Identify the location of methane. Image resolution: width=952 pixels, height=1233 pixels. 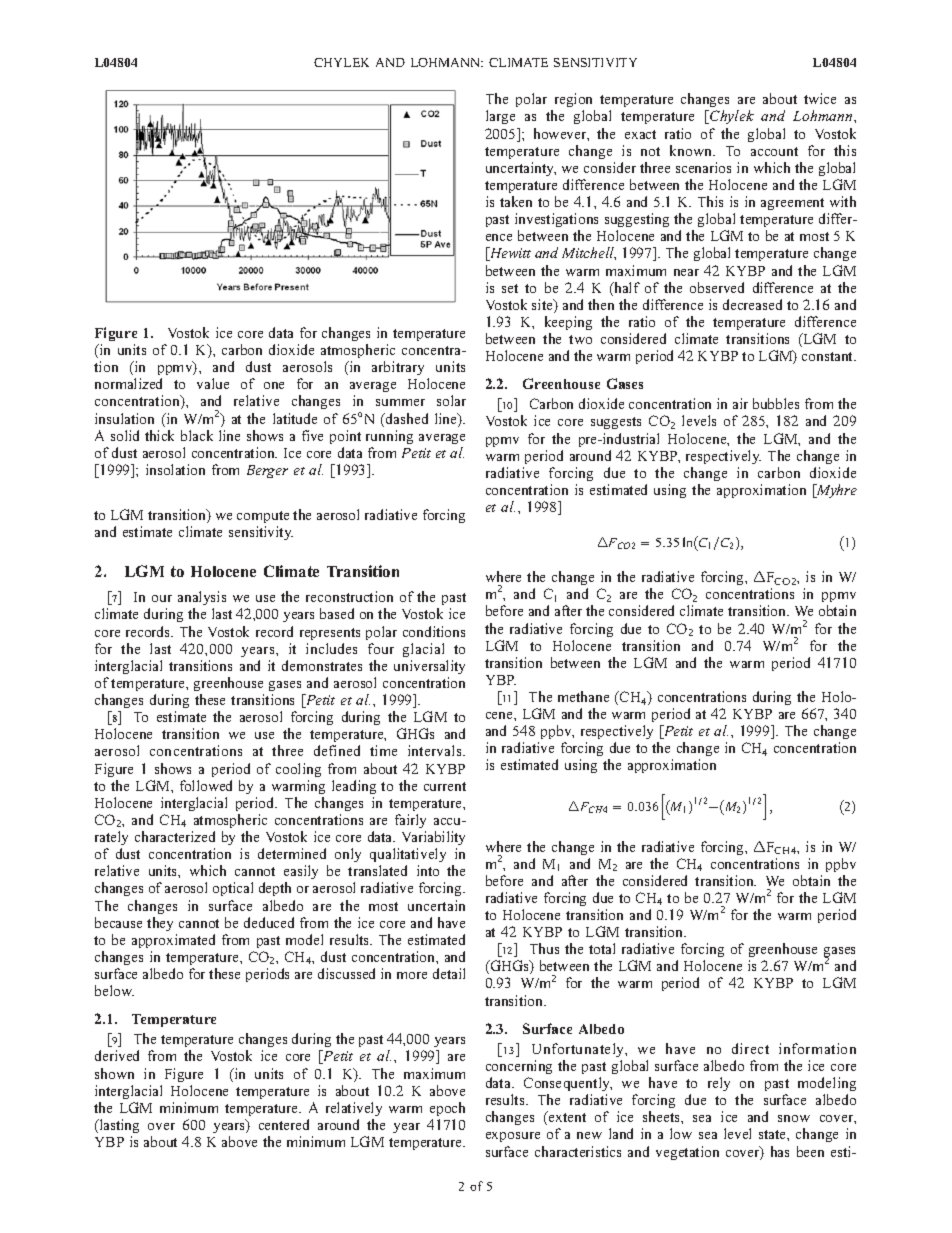
(583, 696).
